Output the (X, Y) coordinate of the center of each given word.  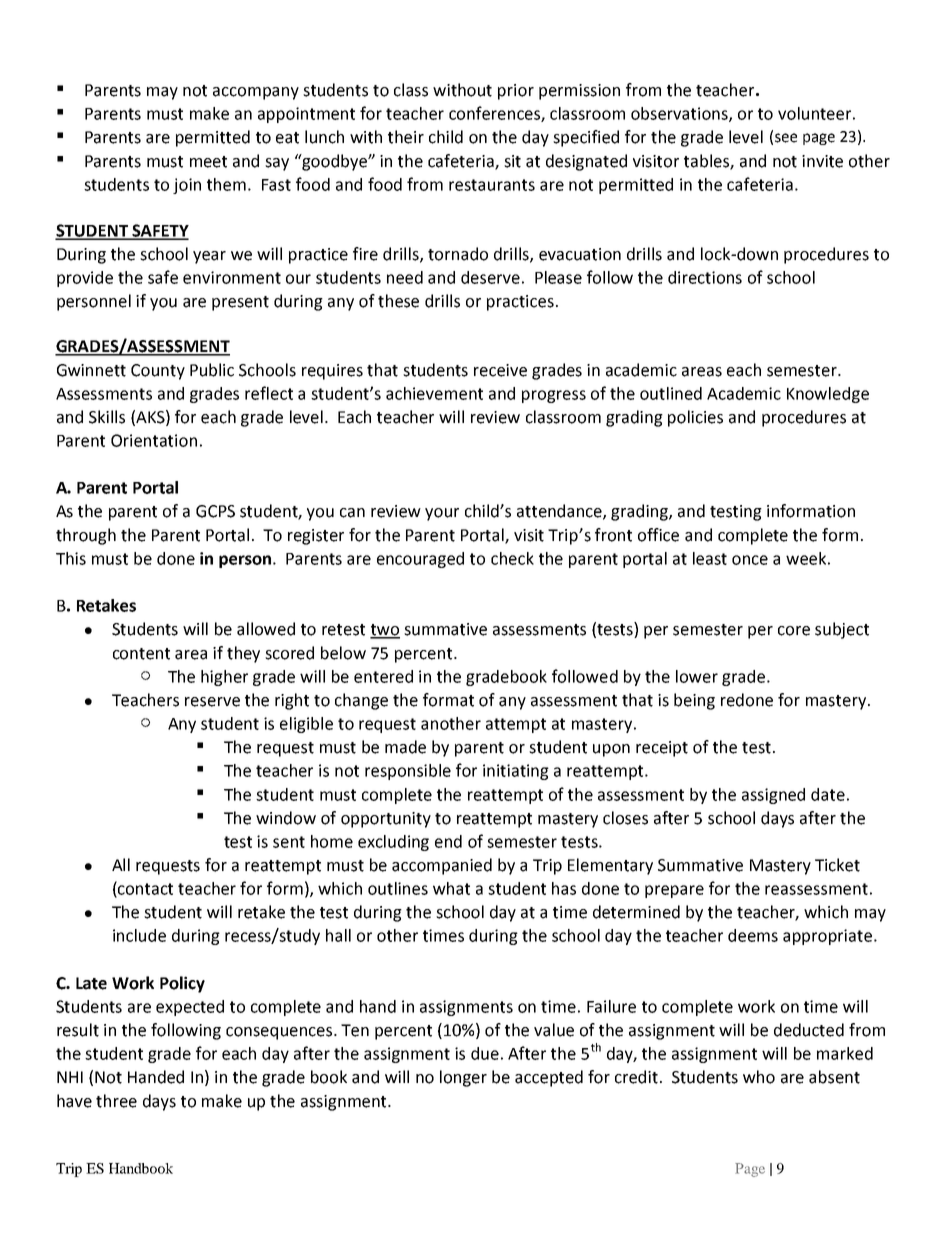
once (750, 560)
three (116, 1101)
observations (680, 114)
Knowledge (828, 395)
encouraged (420, 560)
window (286, 818)
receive (500, 370)
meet (208, 162)
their (406, 137)
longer (463, 1078)
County (158, 372)
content (141, 654)
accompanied (442, 866)
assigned (773, 796)
